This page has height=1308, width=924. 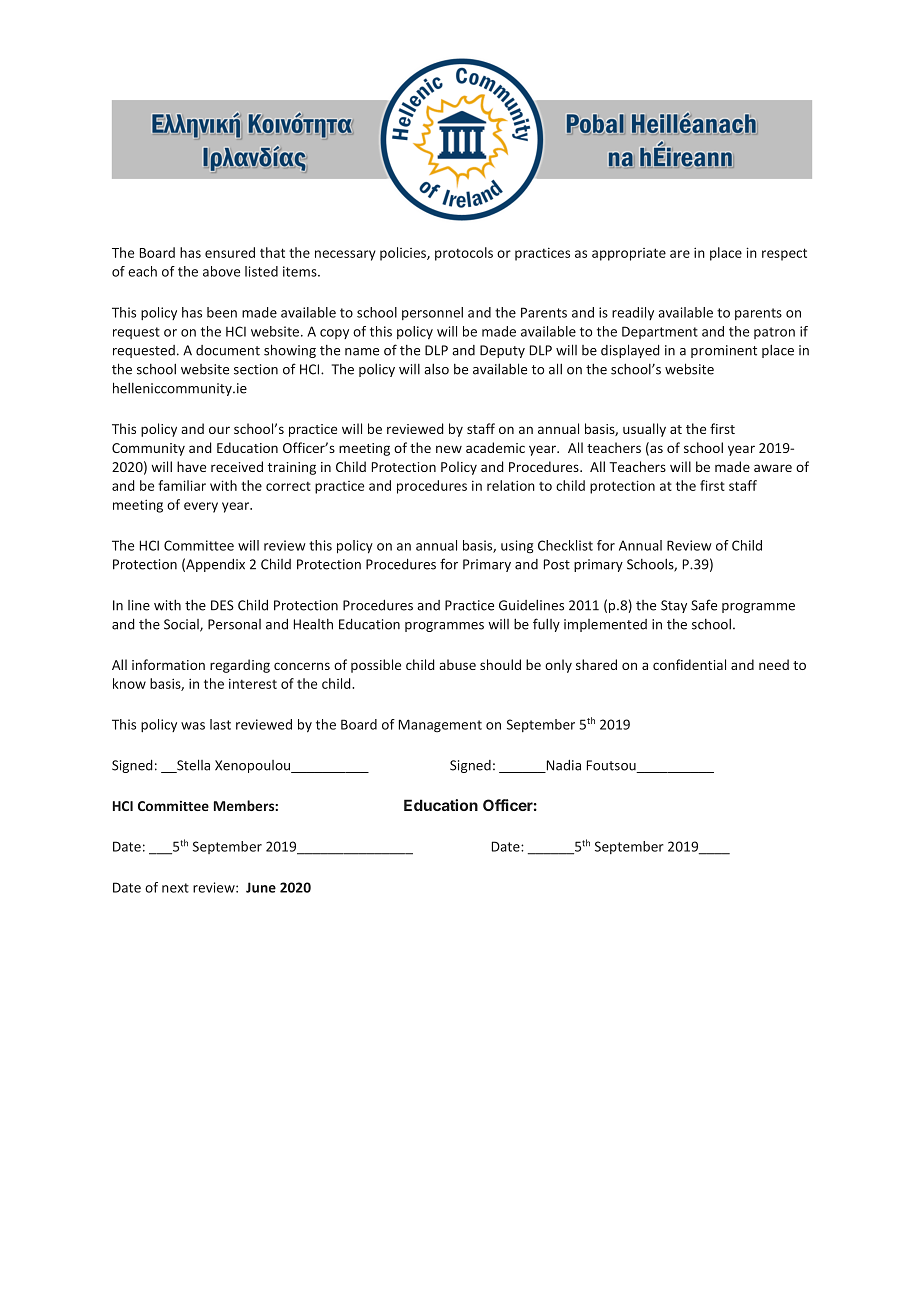 What do you see at coordinates (221, 271) in the page?
I see `above` at bounding box center [221, 271].
